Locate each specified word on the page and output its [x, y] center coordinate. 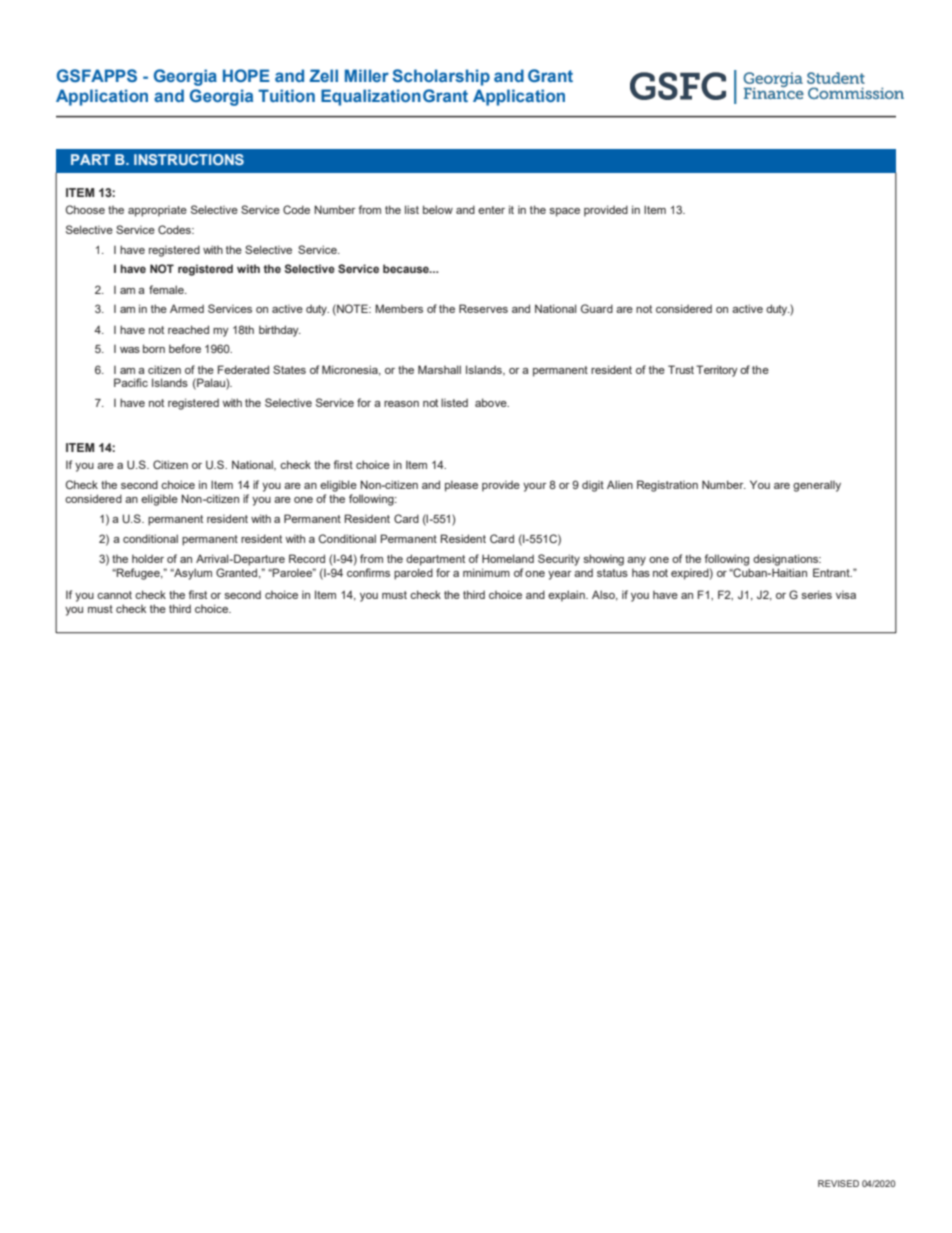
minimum [486, 572]
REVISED [838, 1183]
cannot [114, 595]
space [564, 212]
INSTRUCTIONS [189, 159]
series [816, 594]
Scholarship [441, 77]
